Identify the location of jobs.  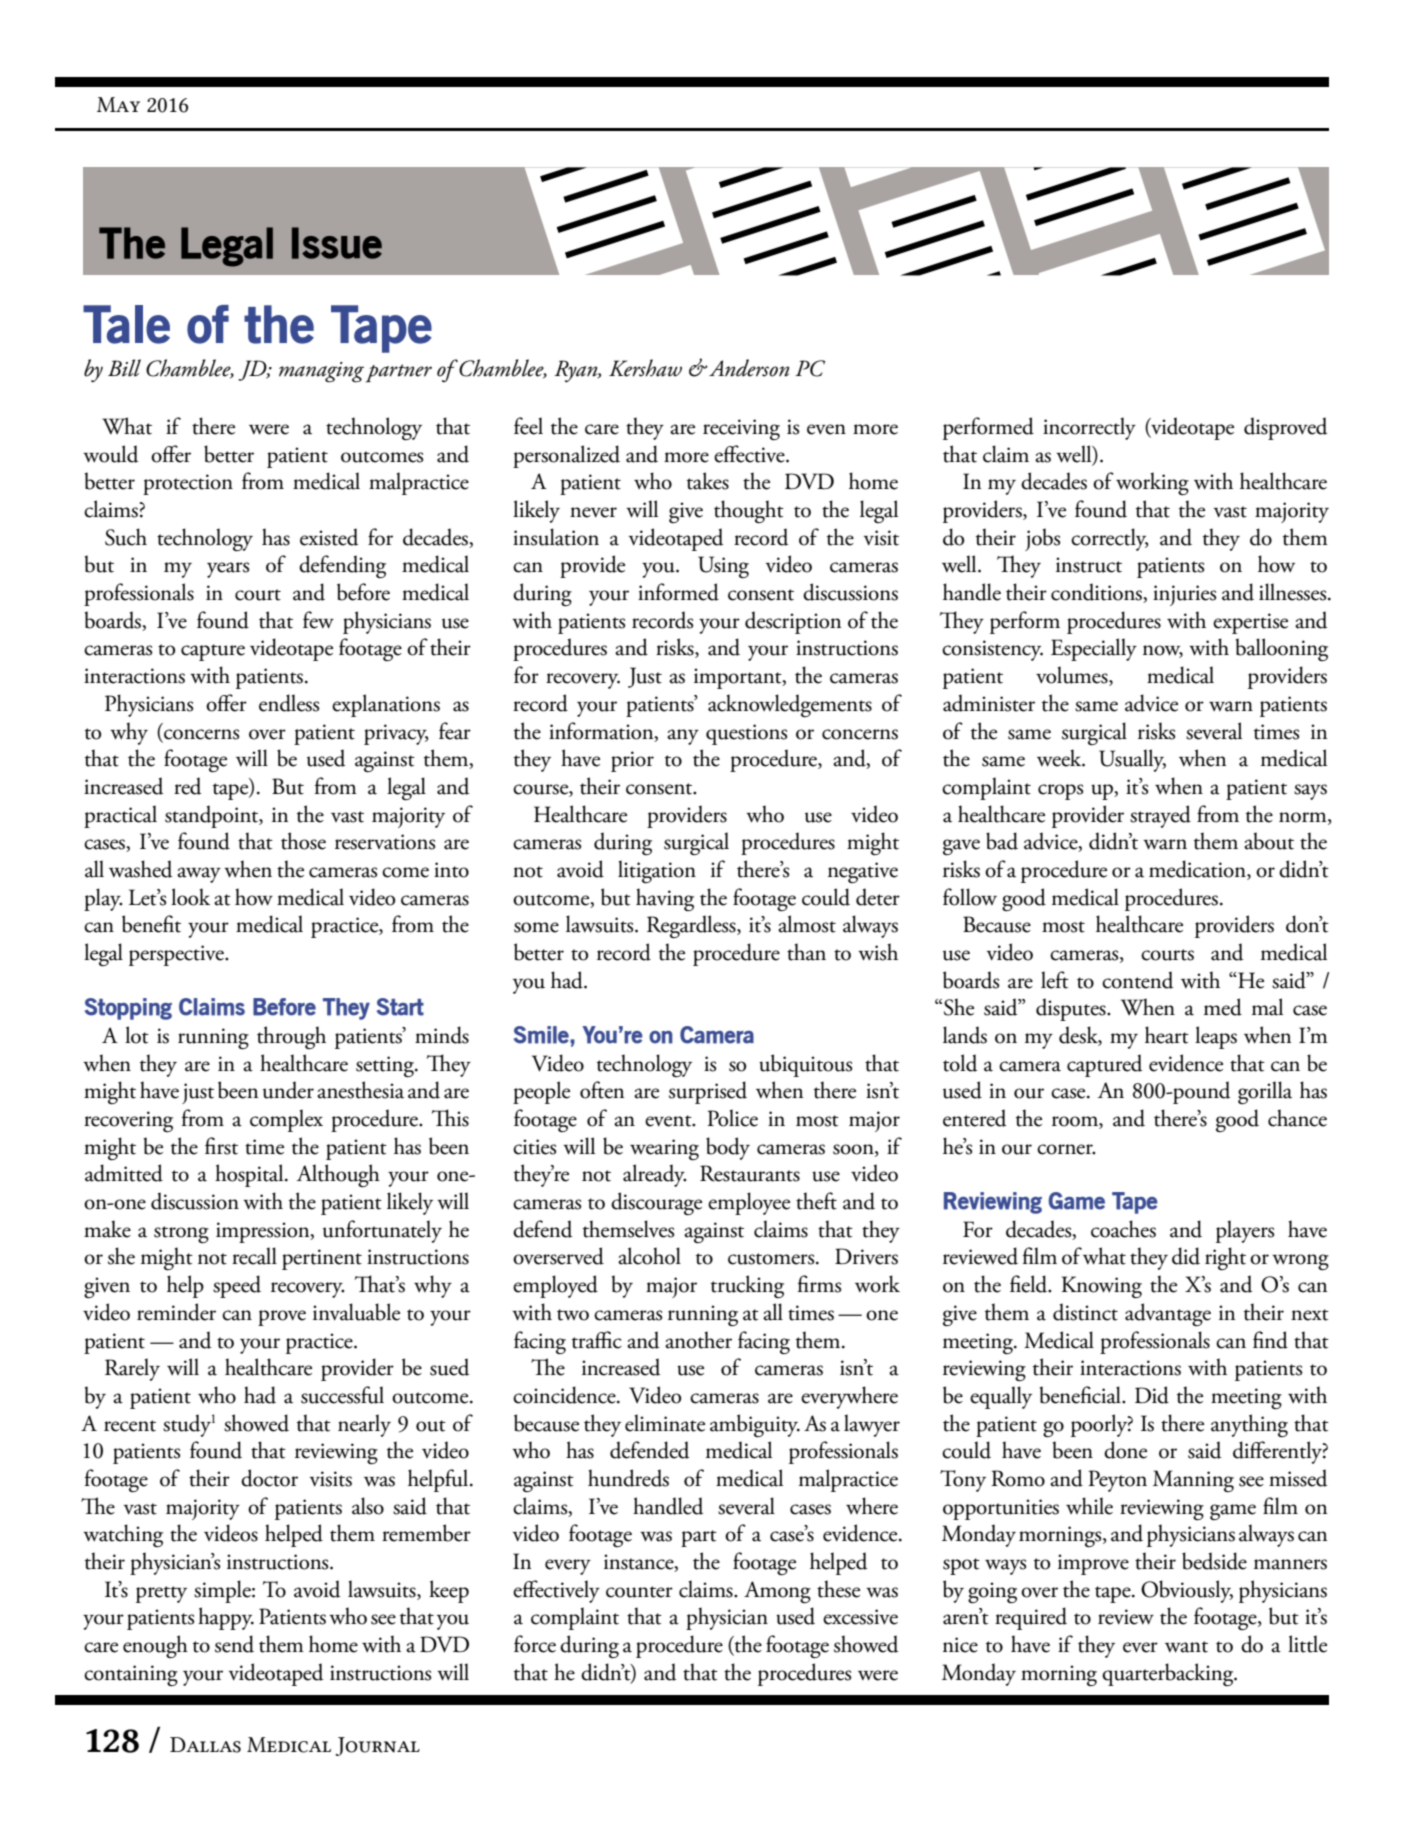
(1043, 539).
